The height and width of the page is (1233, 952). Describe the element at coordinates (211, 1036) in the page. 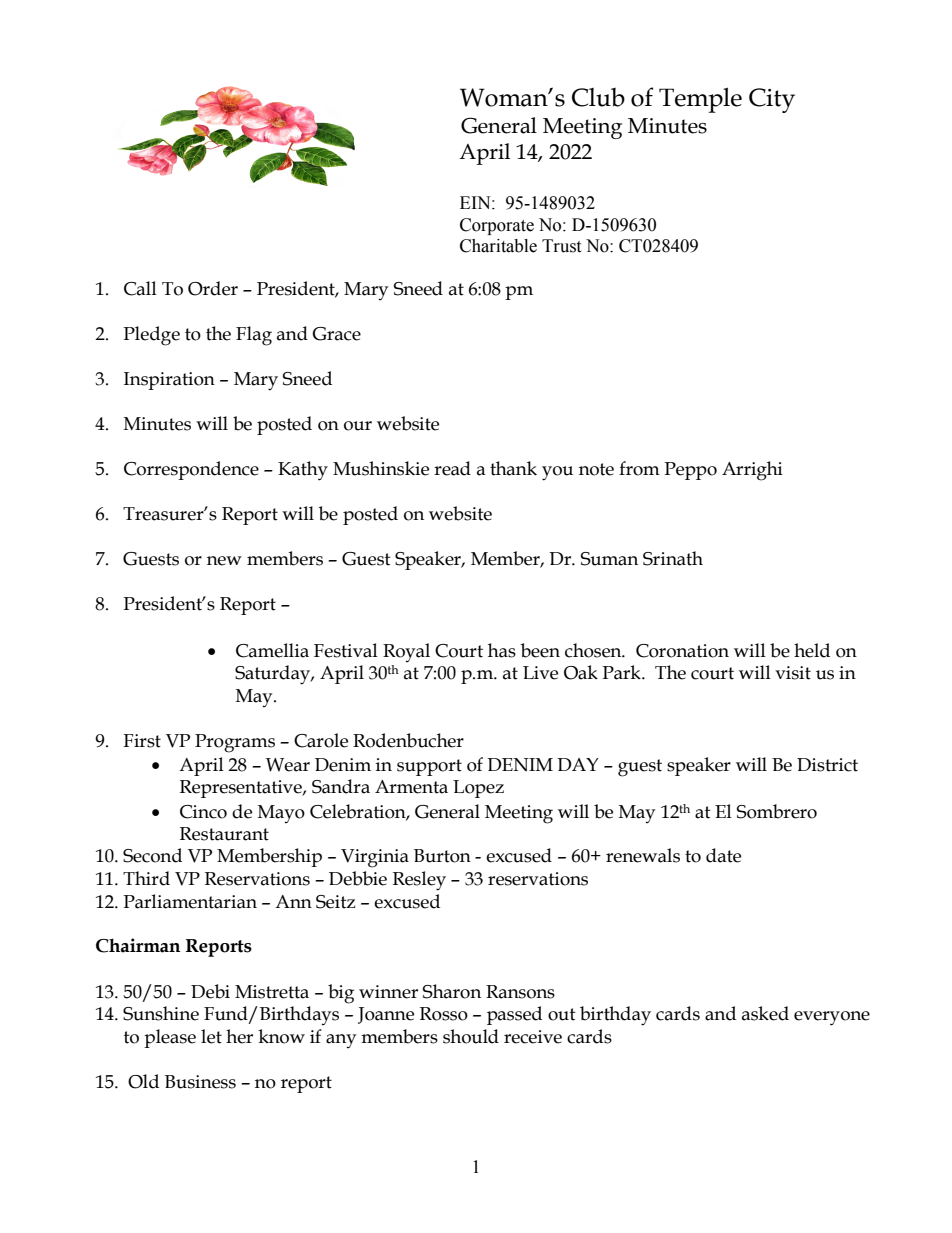

I see `let` at that location.
